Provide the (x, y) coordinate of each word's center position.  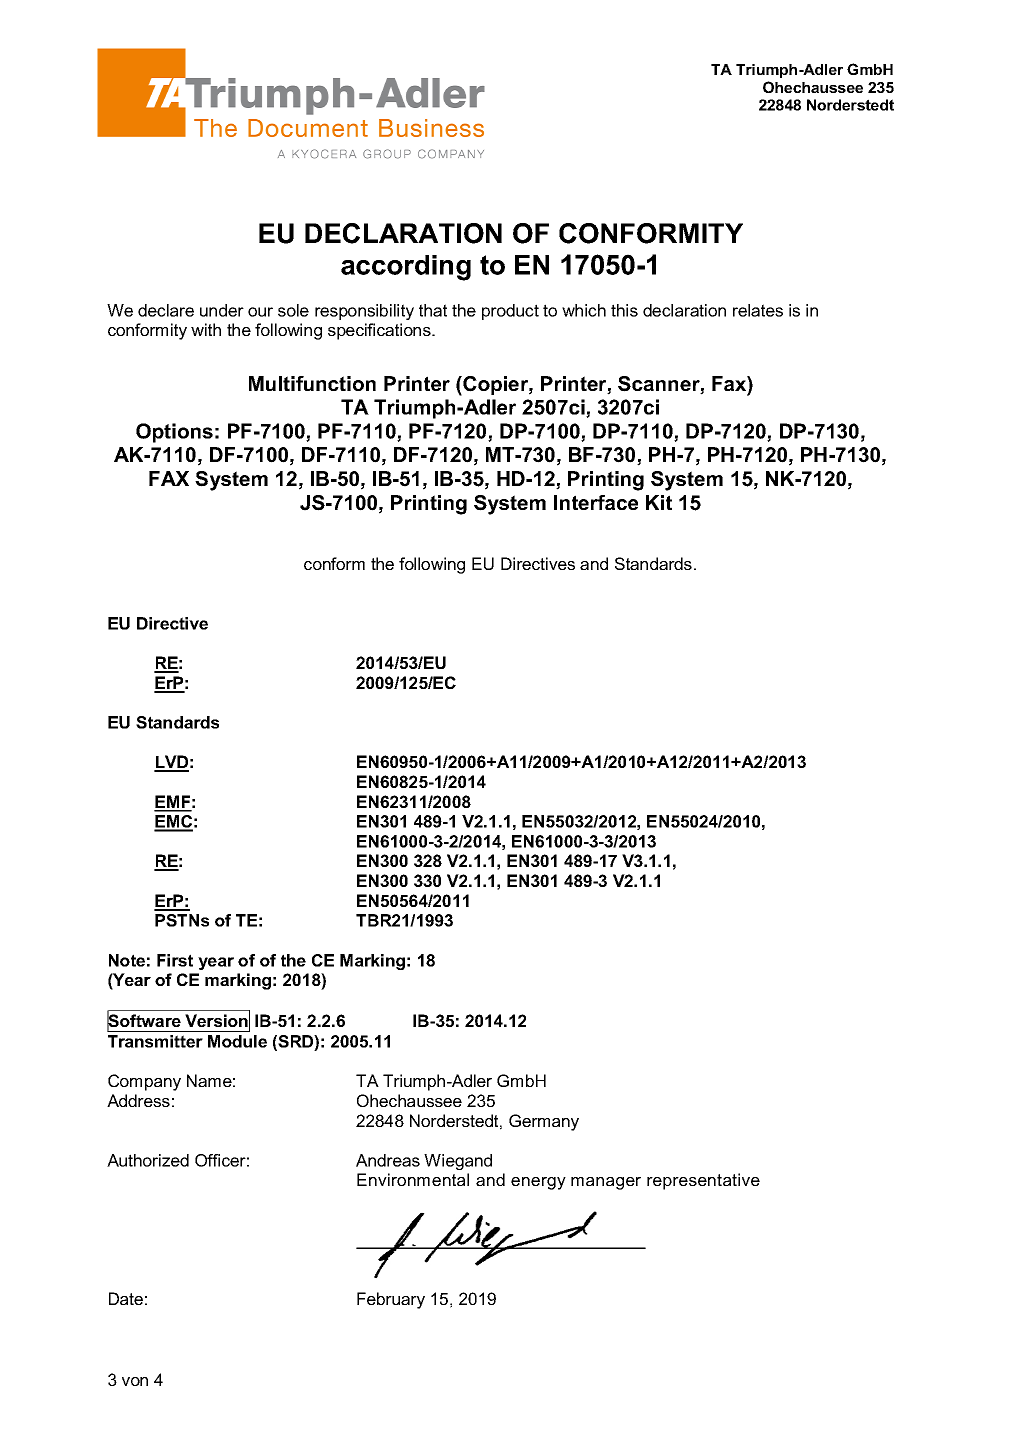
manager (606, 1183)
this (624, 310)
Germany (544, 1122)
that (433, 310)
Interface (596, 502)
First (175, 960)
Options (174, 433)
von (135, 1381)
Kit (659, 502)
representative (703, 1181)
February (391, 1300)
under (222, 310)
